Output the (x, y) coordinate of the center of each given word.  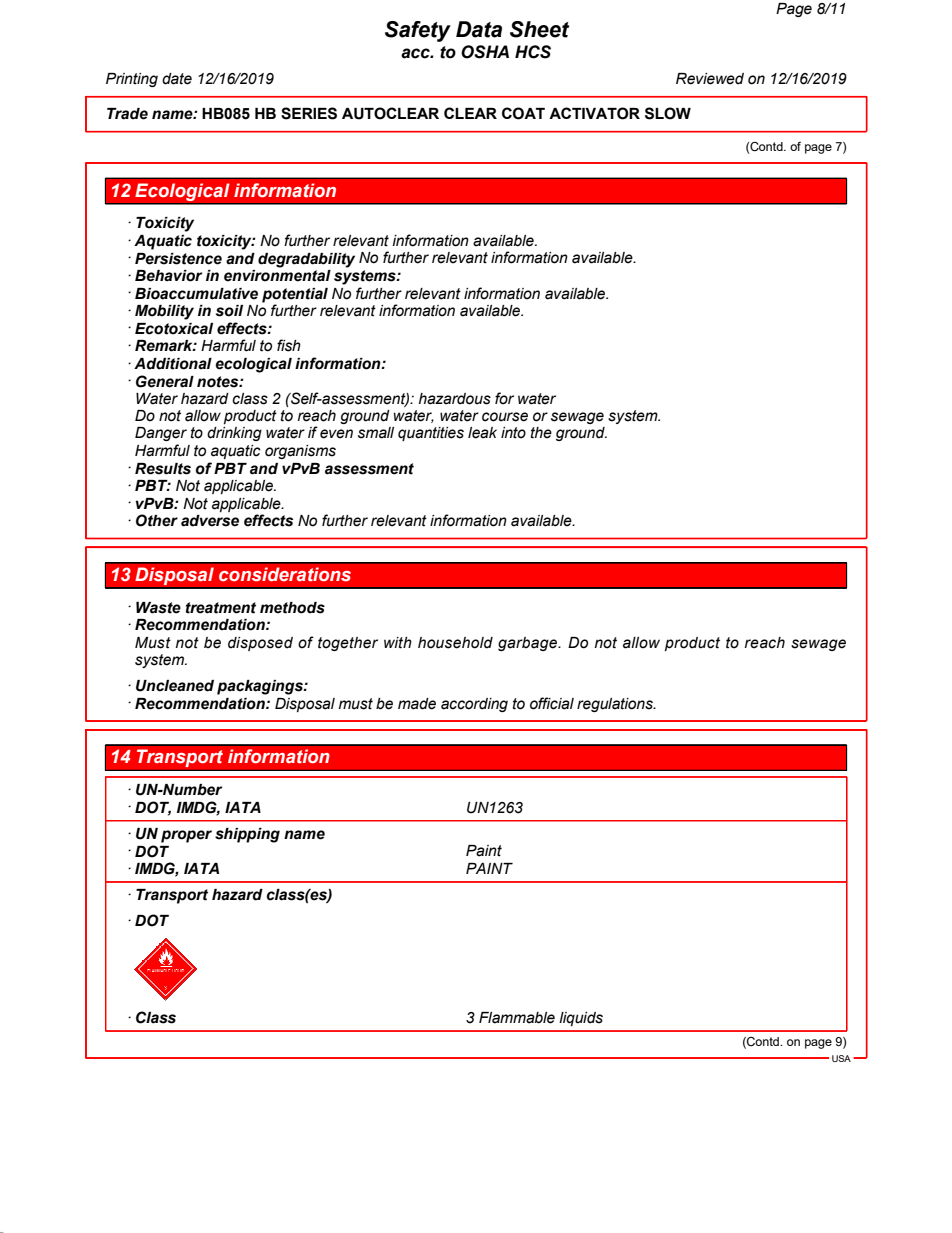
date (177, 79)
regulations (616, 705)
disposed (260, 644)
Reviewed (710, 79)
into (513, 433)
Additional (173, 364)
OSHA (485, 52)
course (505, 417)
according (474, 705)
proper (186, 836)
